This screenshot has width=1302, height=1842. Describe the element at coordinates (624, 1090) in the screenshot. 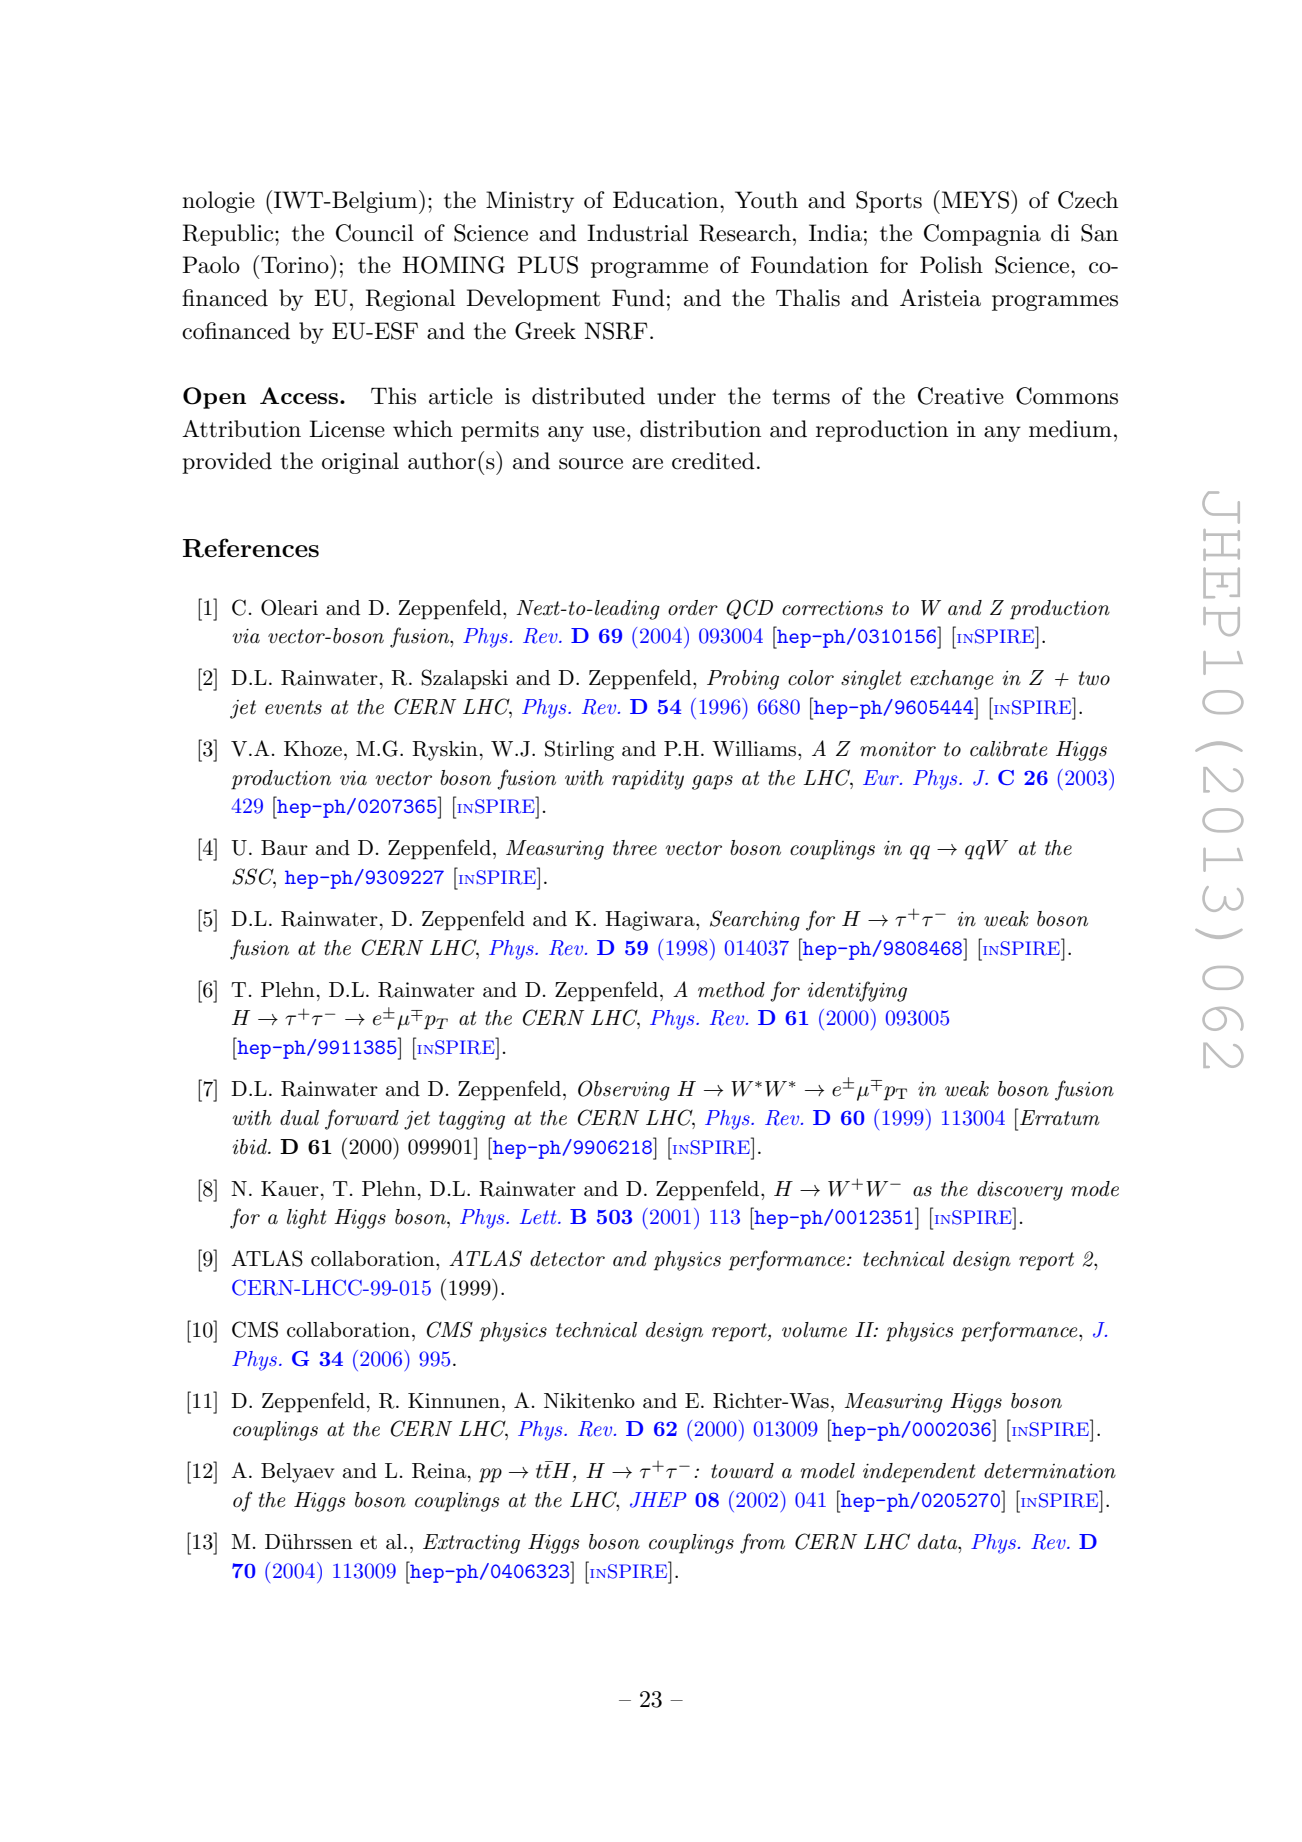

I see `Observing` at that location.
